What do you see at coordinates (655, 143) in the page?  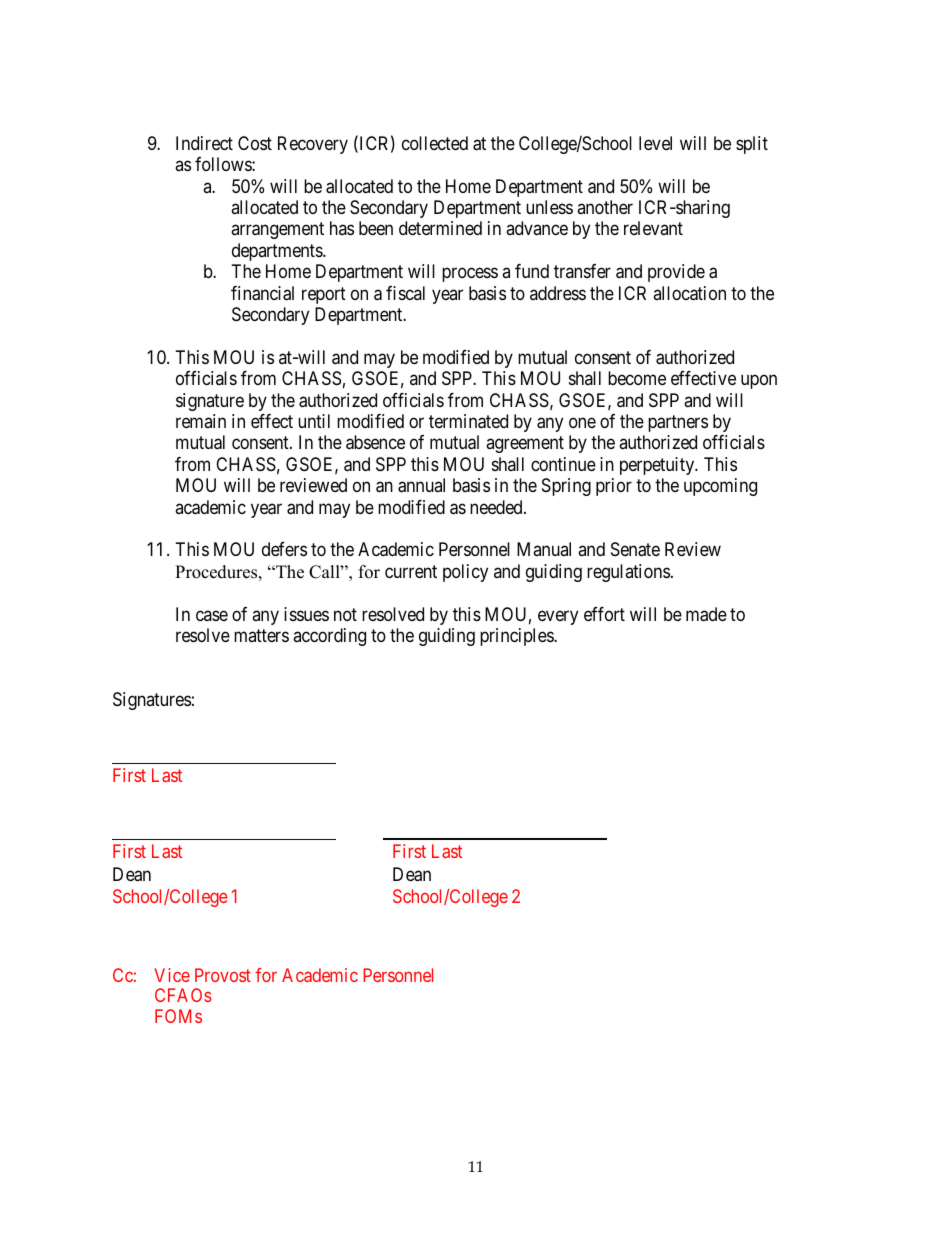 I see `level` at bounding box center [655, 143].
